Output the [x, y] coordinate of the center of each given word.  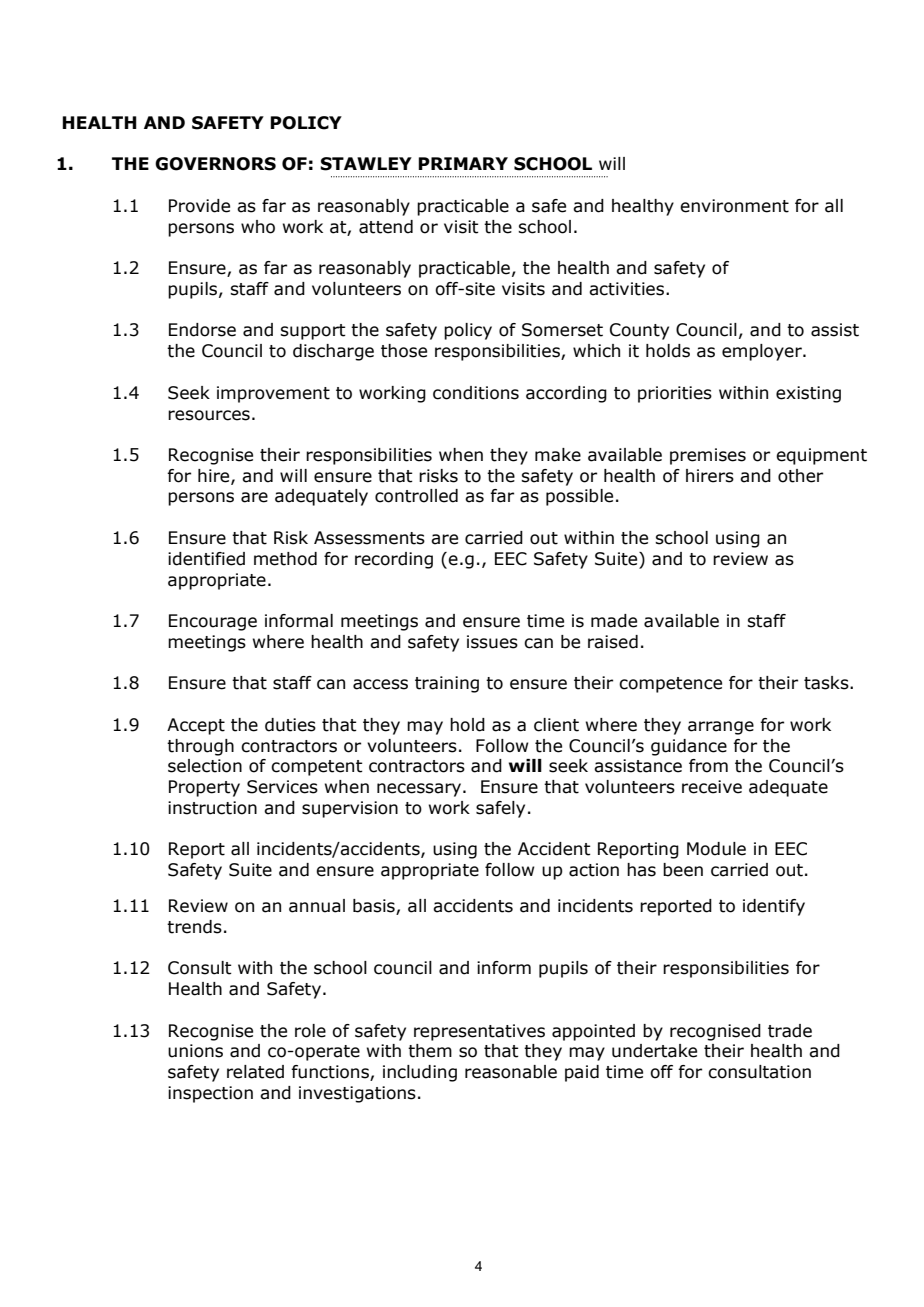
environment [734, 206]
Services [282, 787]
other [800, 476]
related [255, 1072]
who [258, 227]
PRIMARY [463, 163]
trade [790, 1031]
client [556, 725]
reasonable [511, 1072]
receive [712, 787]
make [558, 455]
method [285, 559]
